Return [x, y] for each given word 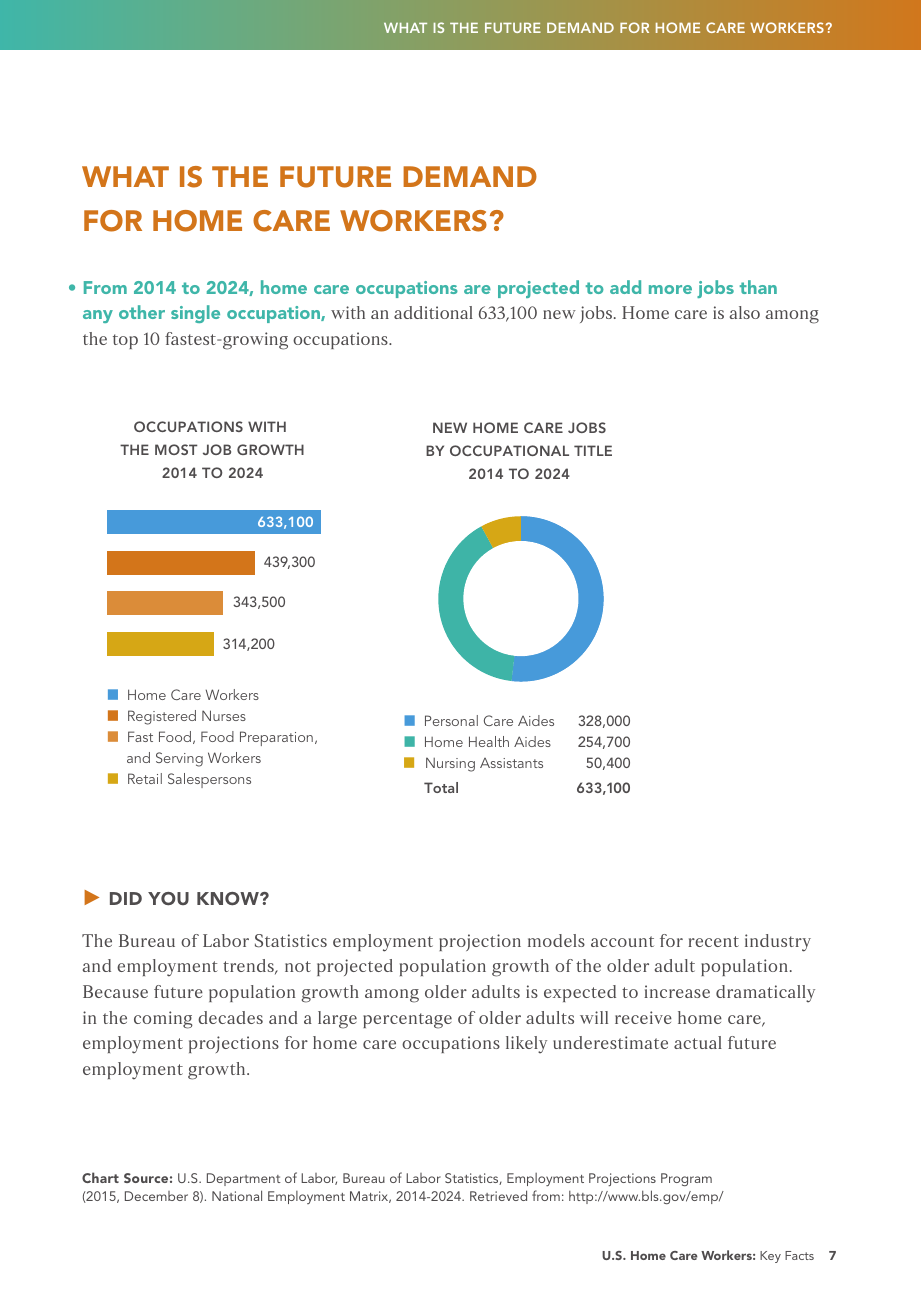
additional [433, 312]
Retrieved [498, 1195]
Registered [162, 717]
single [195, 314]
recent [713, 941]
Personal [451, 720]
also [745, 312]
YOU [168, 899]
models [556, 940]
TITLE [593, 450]
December [156, 1196]
